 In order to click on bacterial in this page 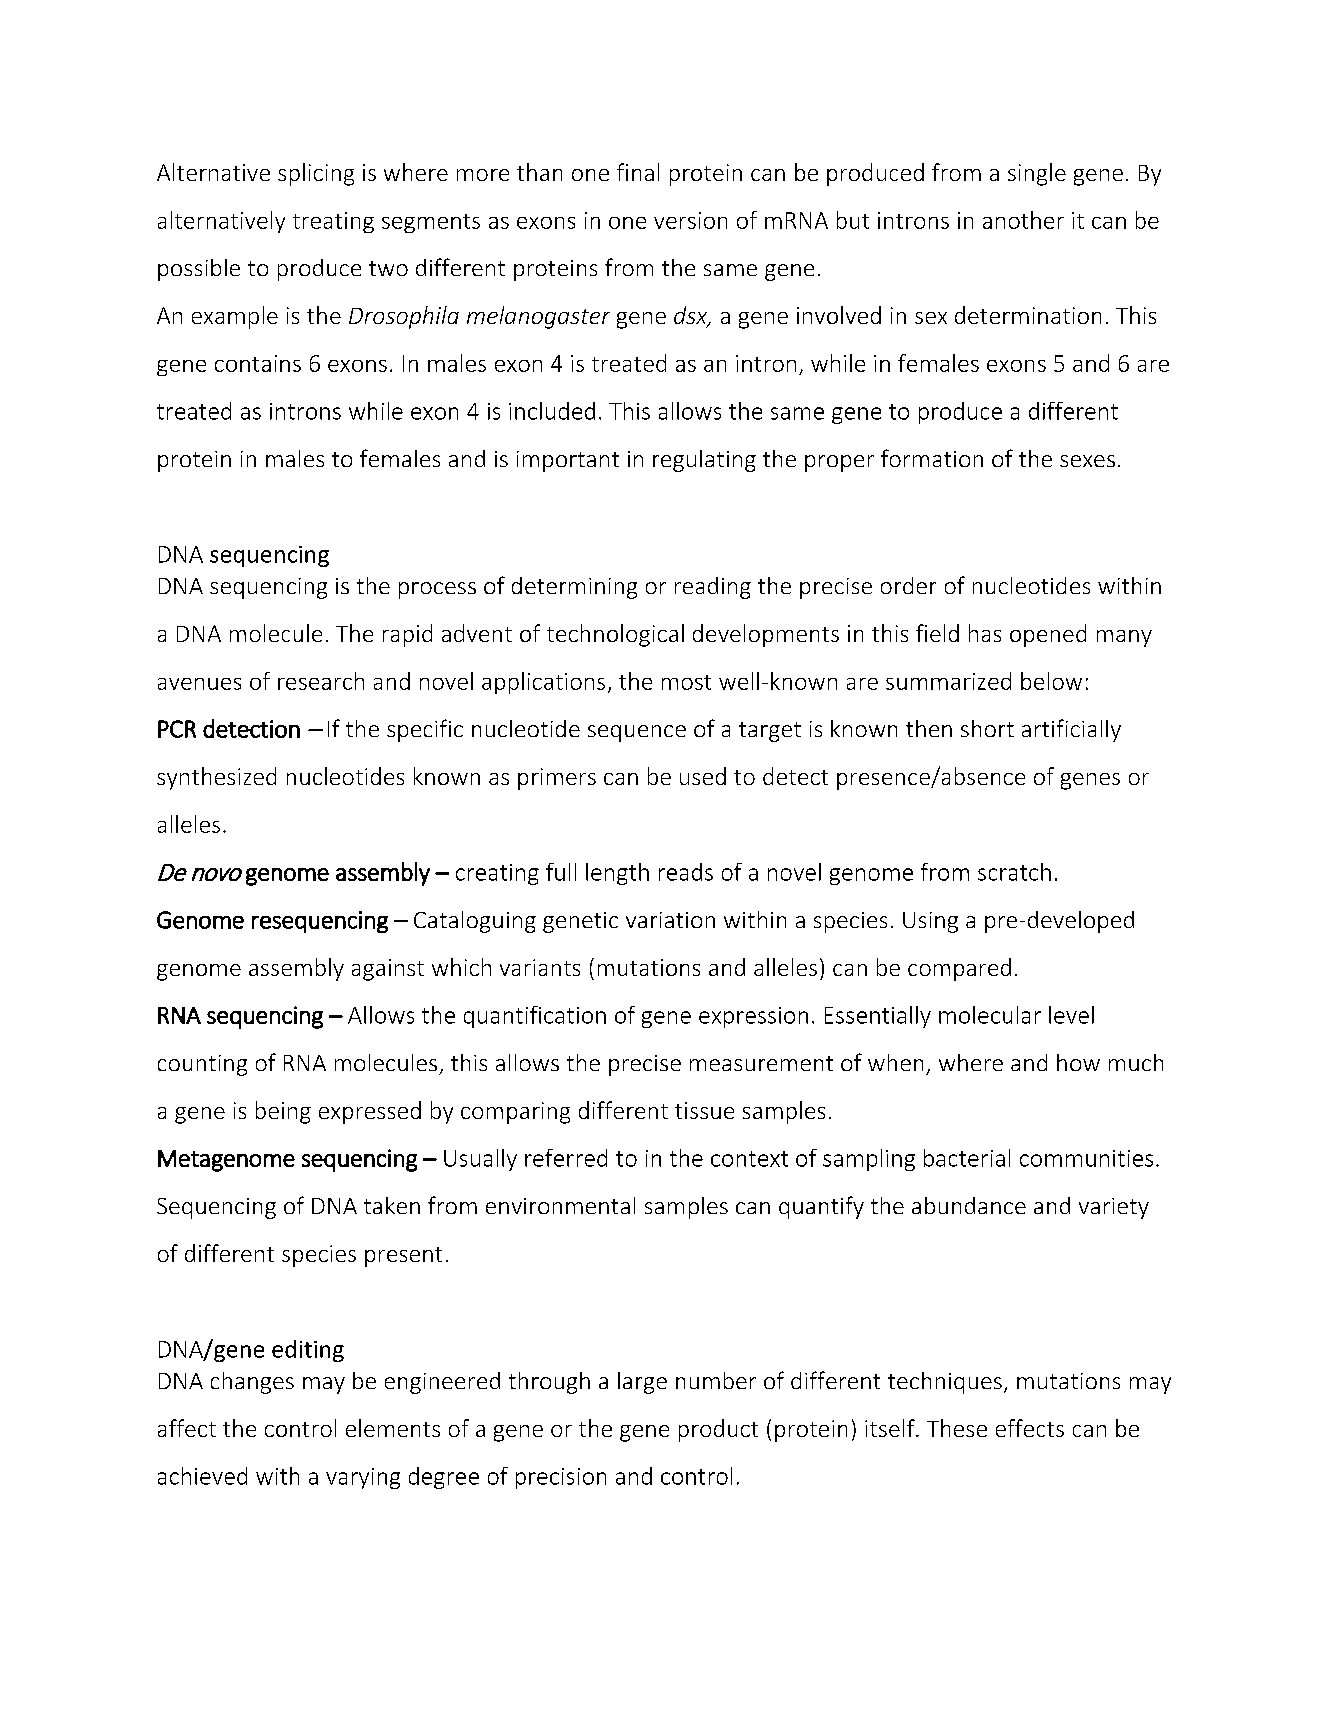, I will do `click(967, 1158)`.
